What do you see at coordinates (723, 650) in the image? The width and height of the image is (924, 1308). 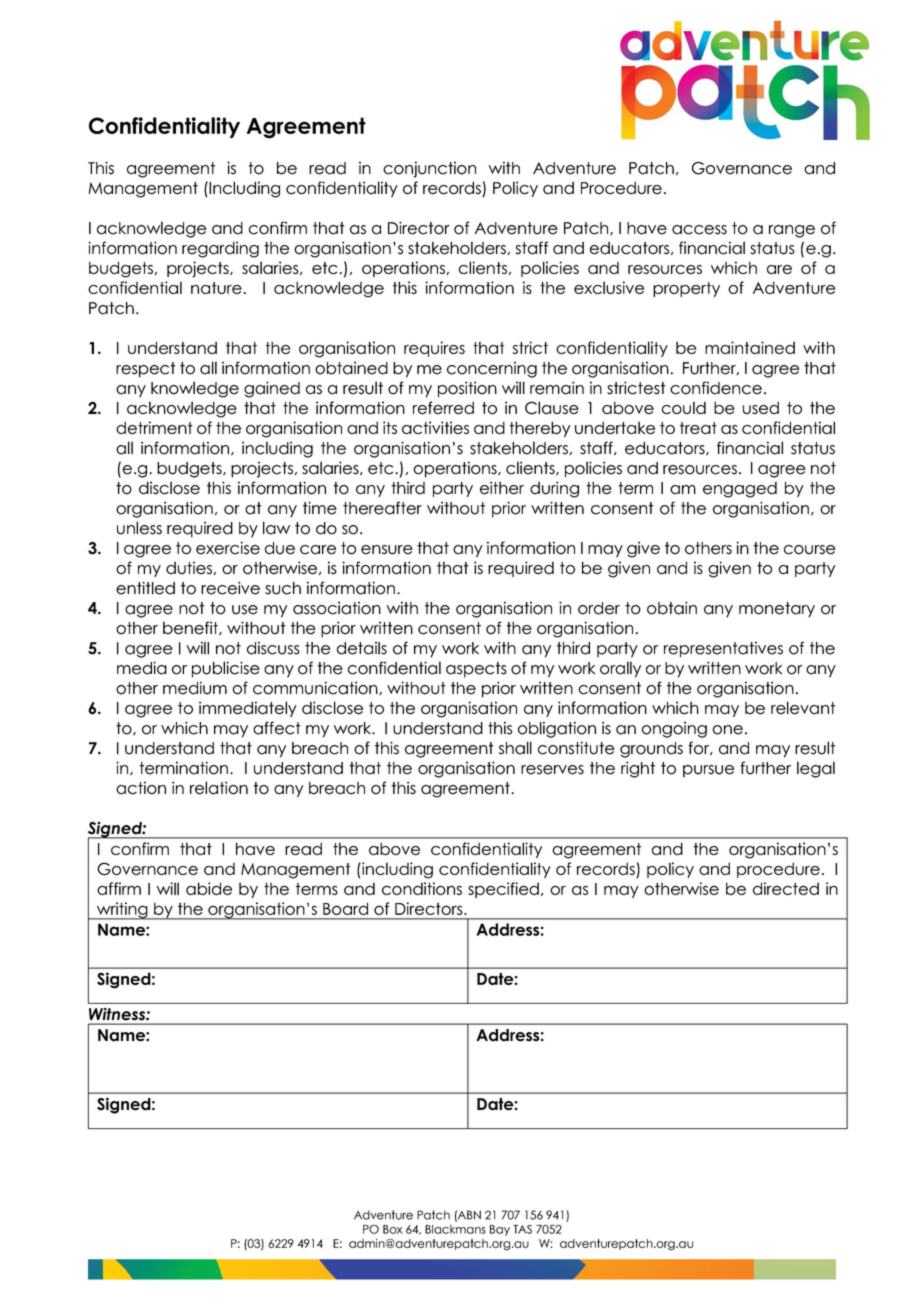 I see `representatives` at bounding box center [723, 650].
